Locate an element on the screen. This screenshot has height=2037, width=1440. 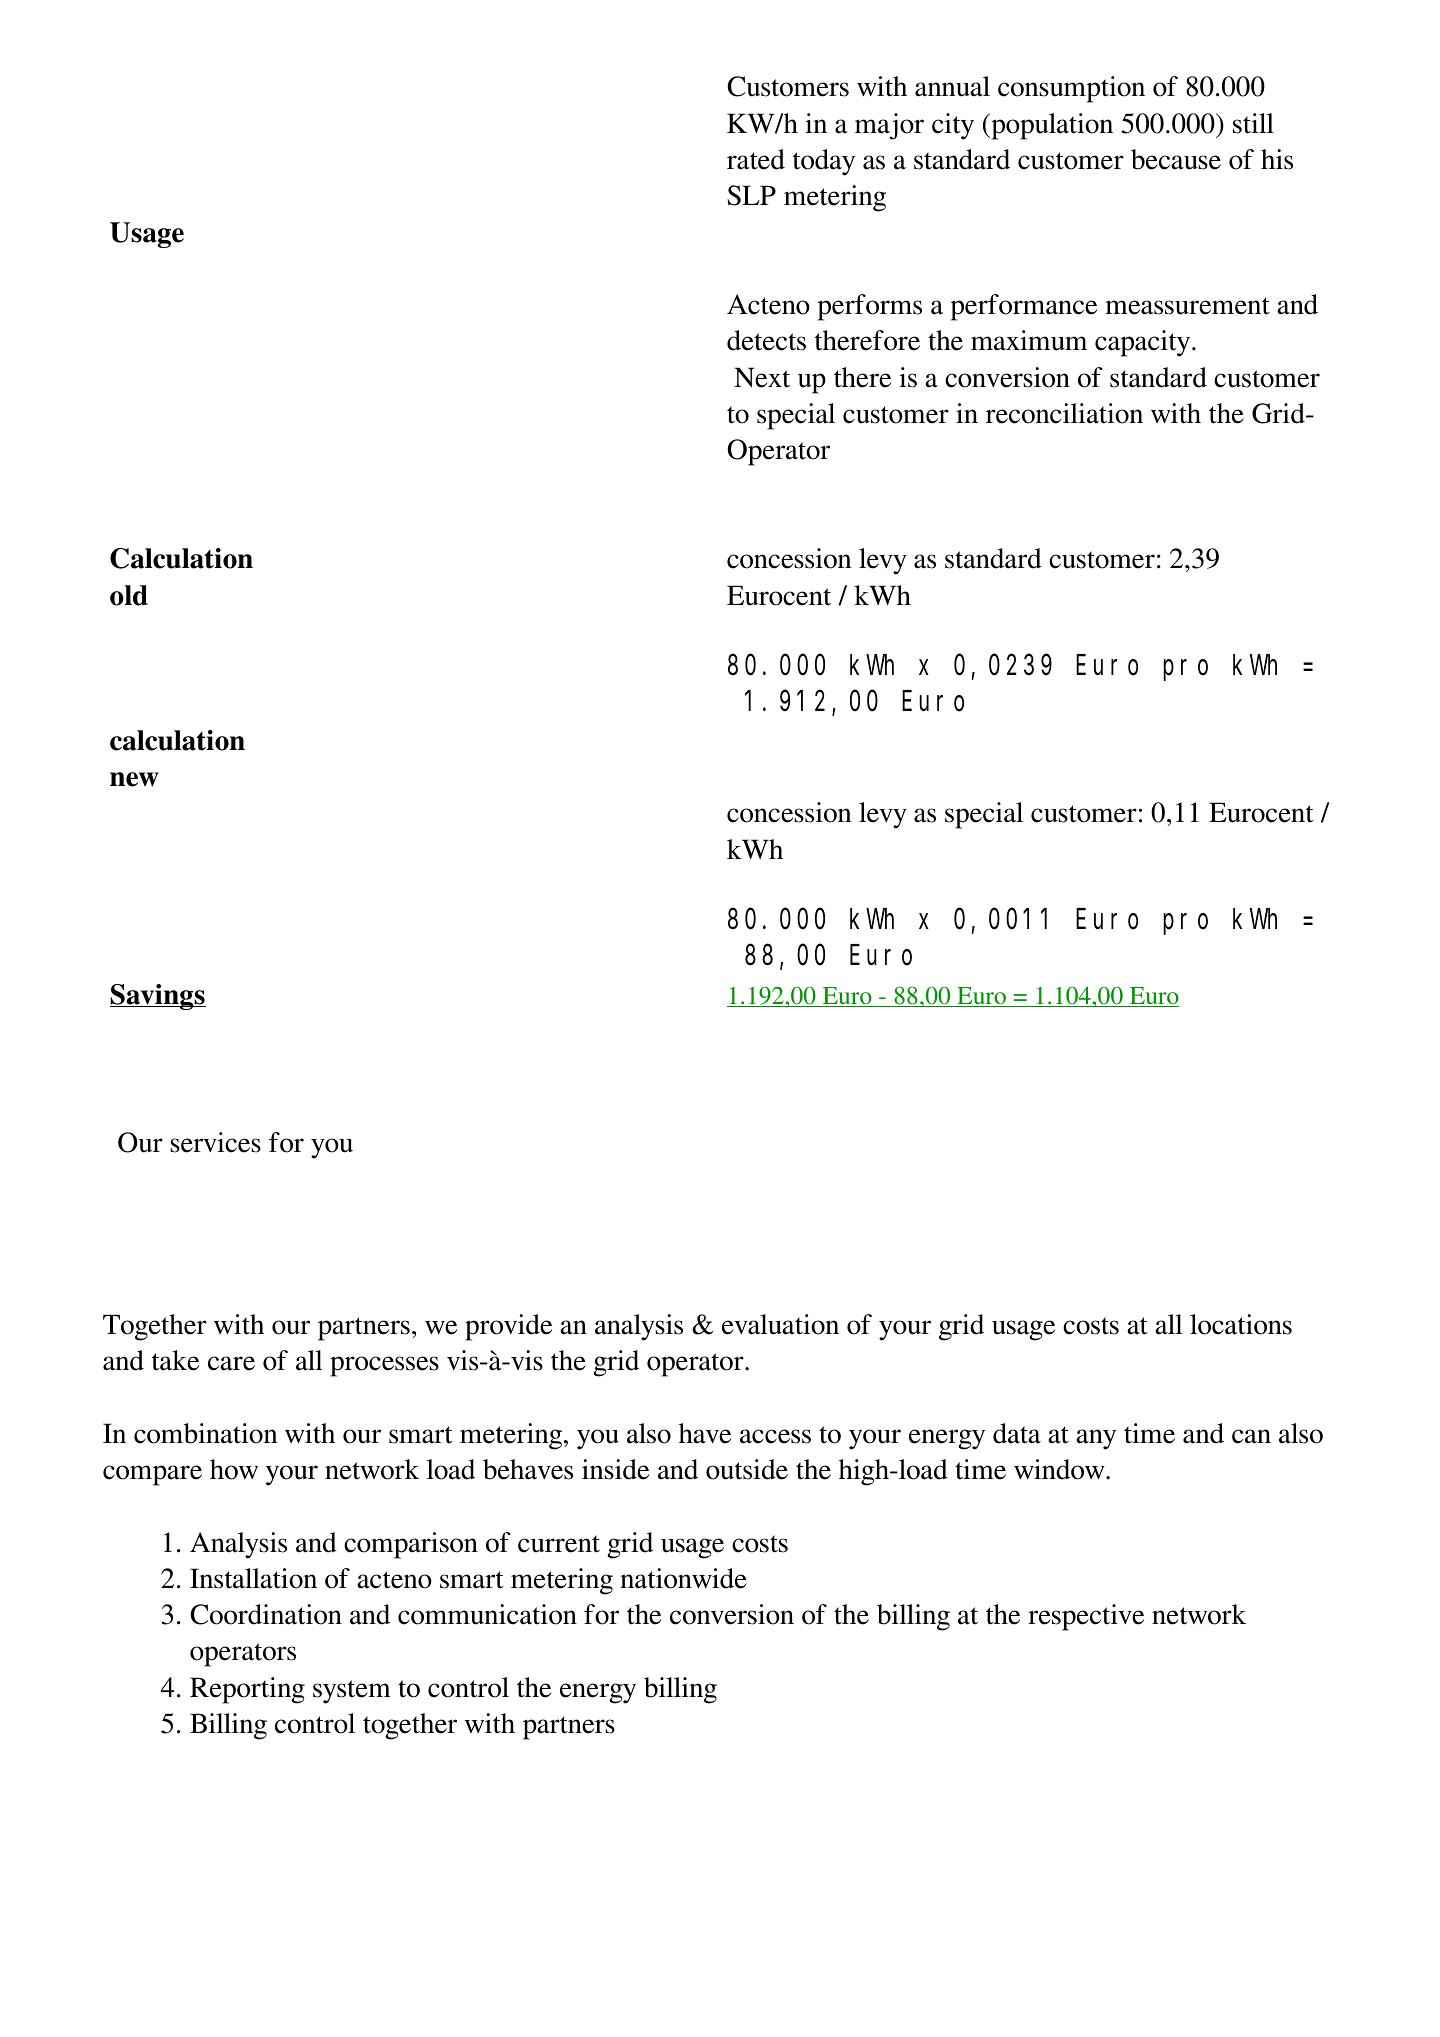
services is located at coordinates (215, 1142).
